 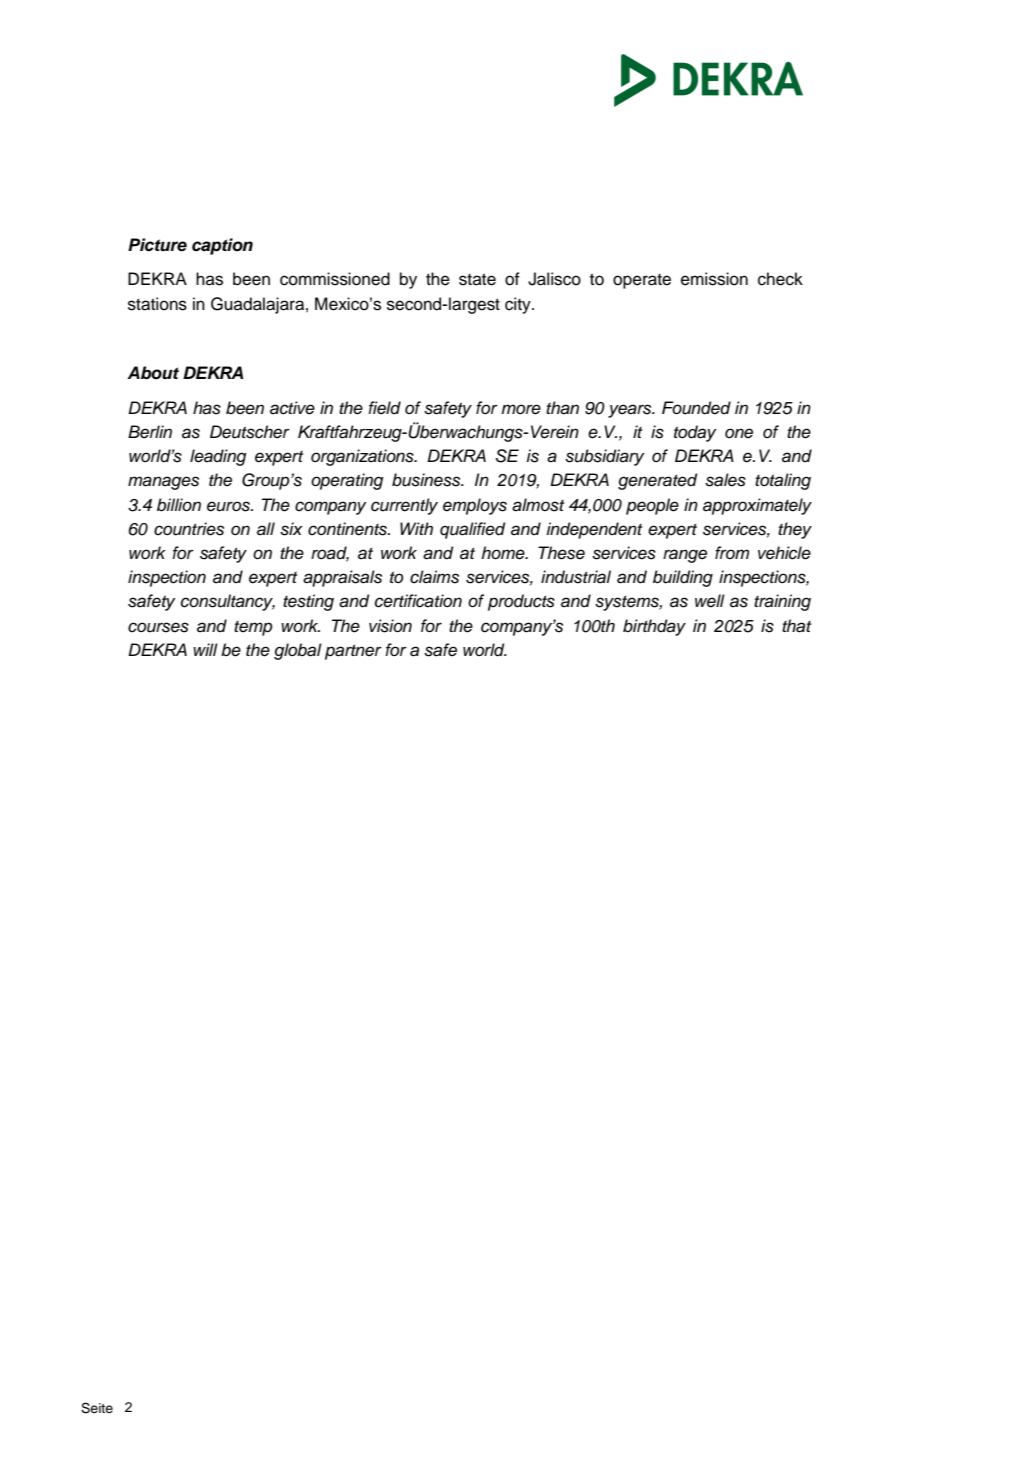 What do you see at coordinates (97, 1408) in the document?
I see `Seite` at bounding box center [97, 1408].
